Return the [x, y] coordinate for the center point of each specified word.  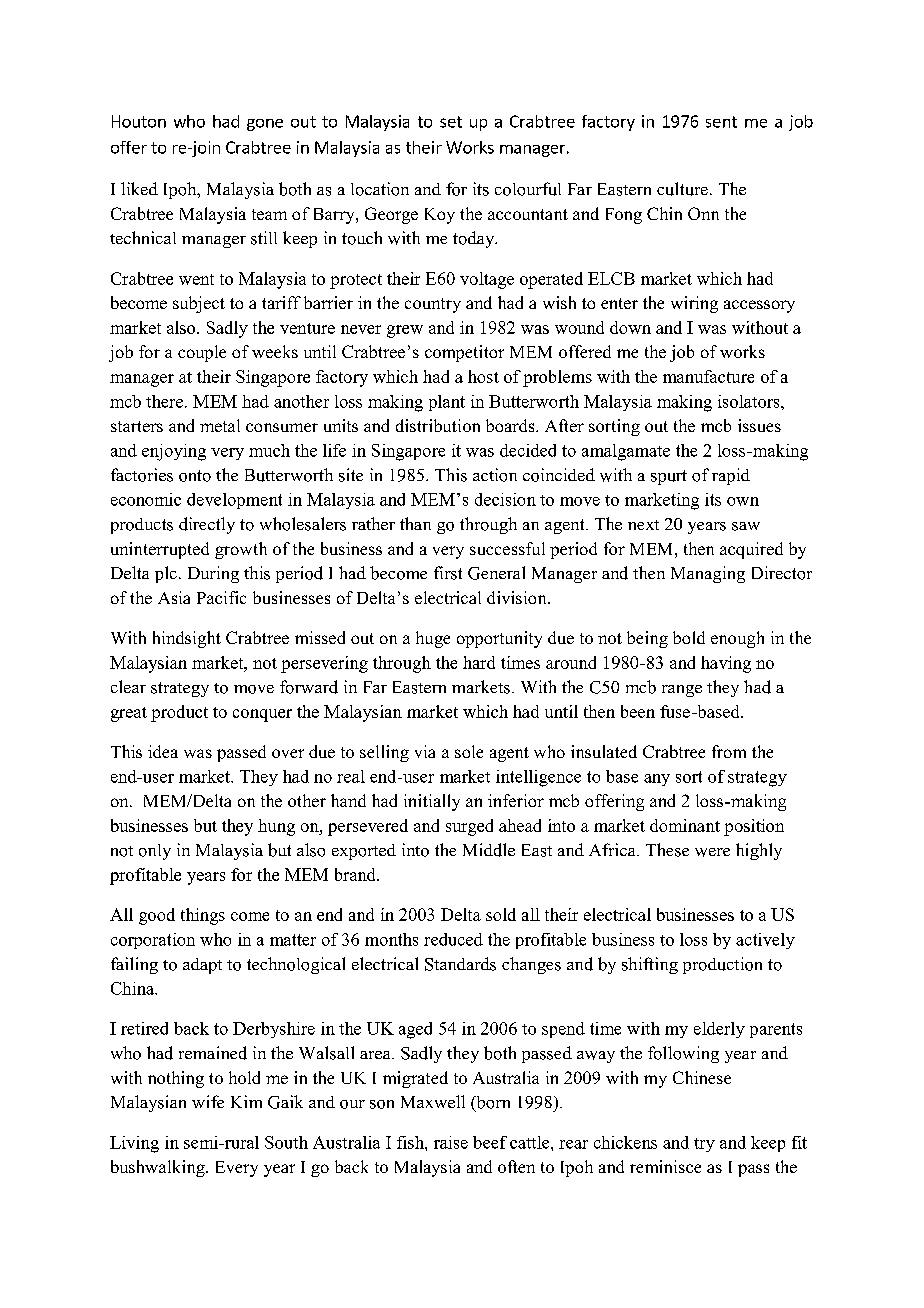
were [712, 852]
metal [220, 425]
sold [501, 914]
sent [721, 122]
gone [265, 125]
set [451, 122]
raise [451, 1142]
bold [689, 637]
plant [447, 403]
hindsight [187, 639]
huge [433, 639]
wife [208, 1101]
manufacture [708, 376]
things [203, 916]
